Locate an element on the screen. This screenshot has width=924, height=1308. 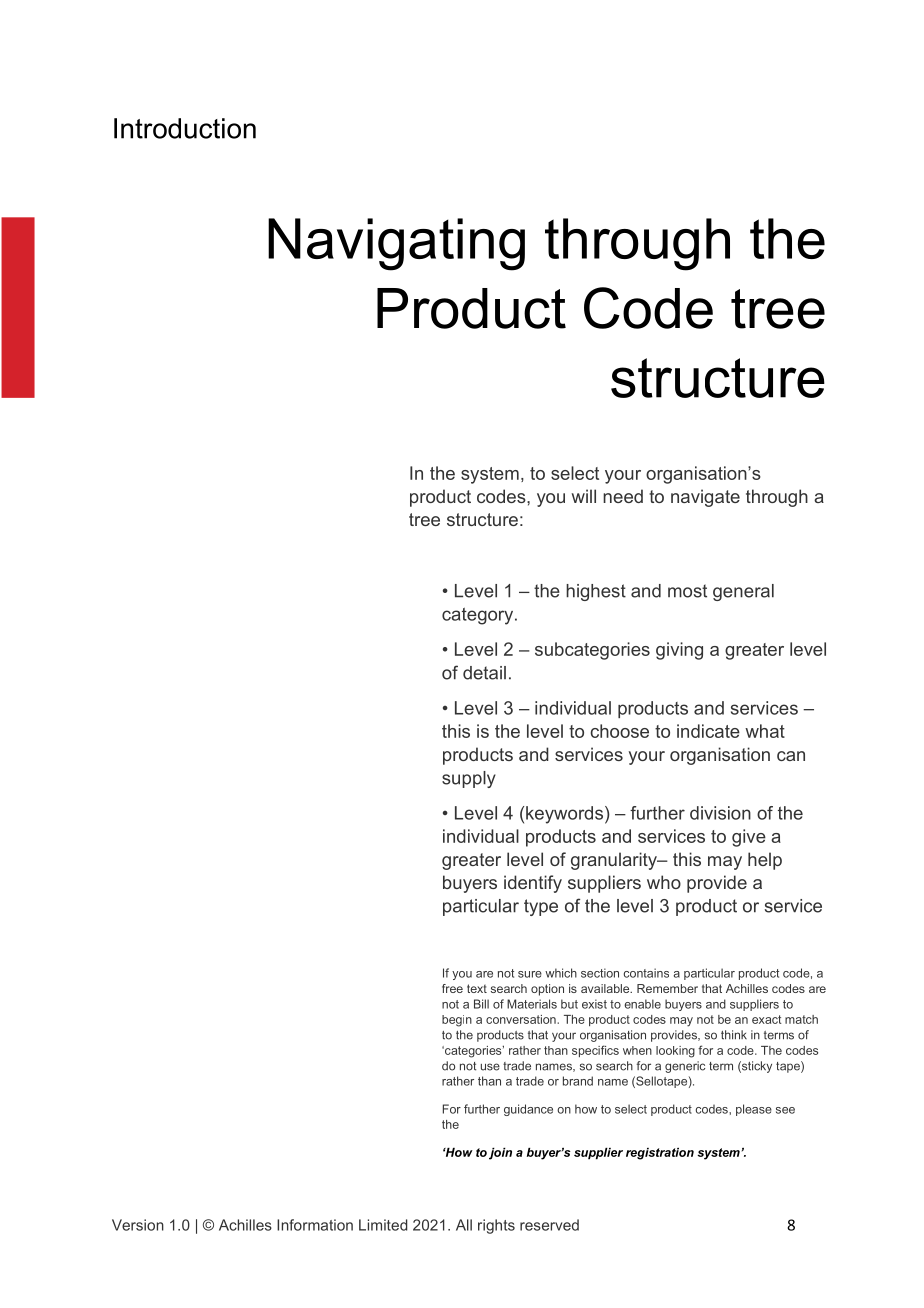
identify is located at coordinates (533, 884).
